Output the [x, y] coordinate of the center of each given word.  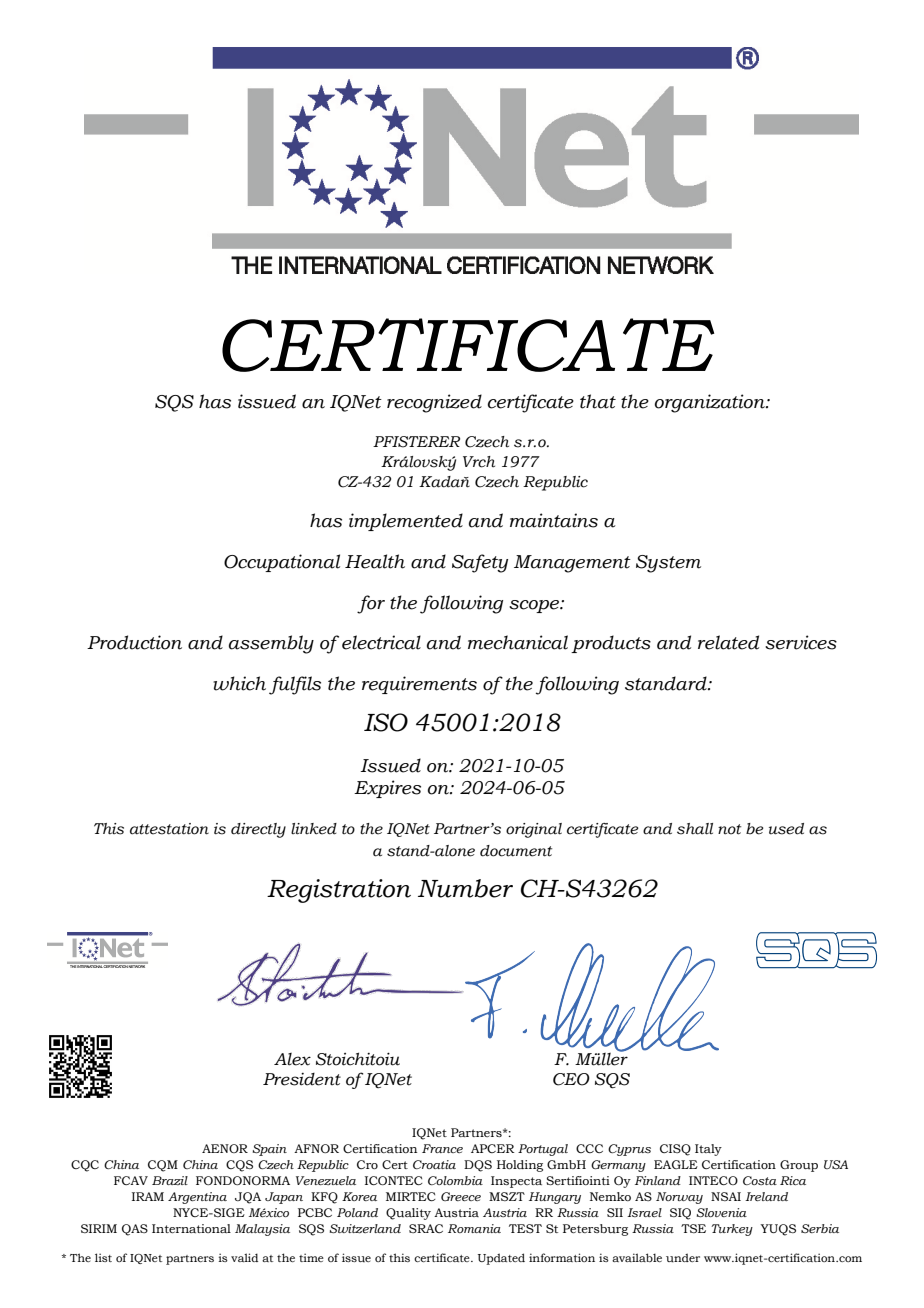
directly [258, 830]
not [729, 829]
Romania [474, 1228]
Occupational [282, 563]
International [191, 1228]
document [516, 851]
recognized [434, 403]
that [598, 401]
